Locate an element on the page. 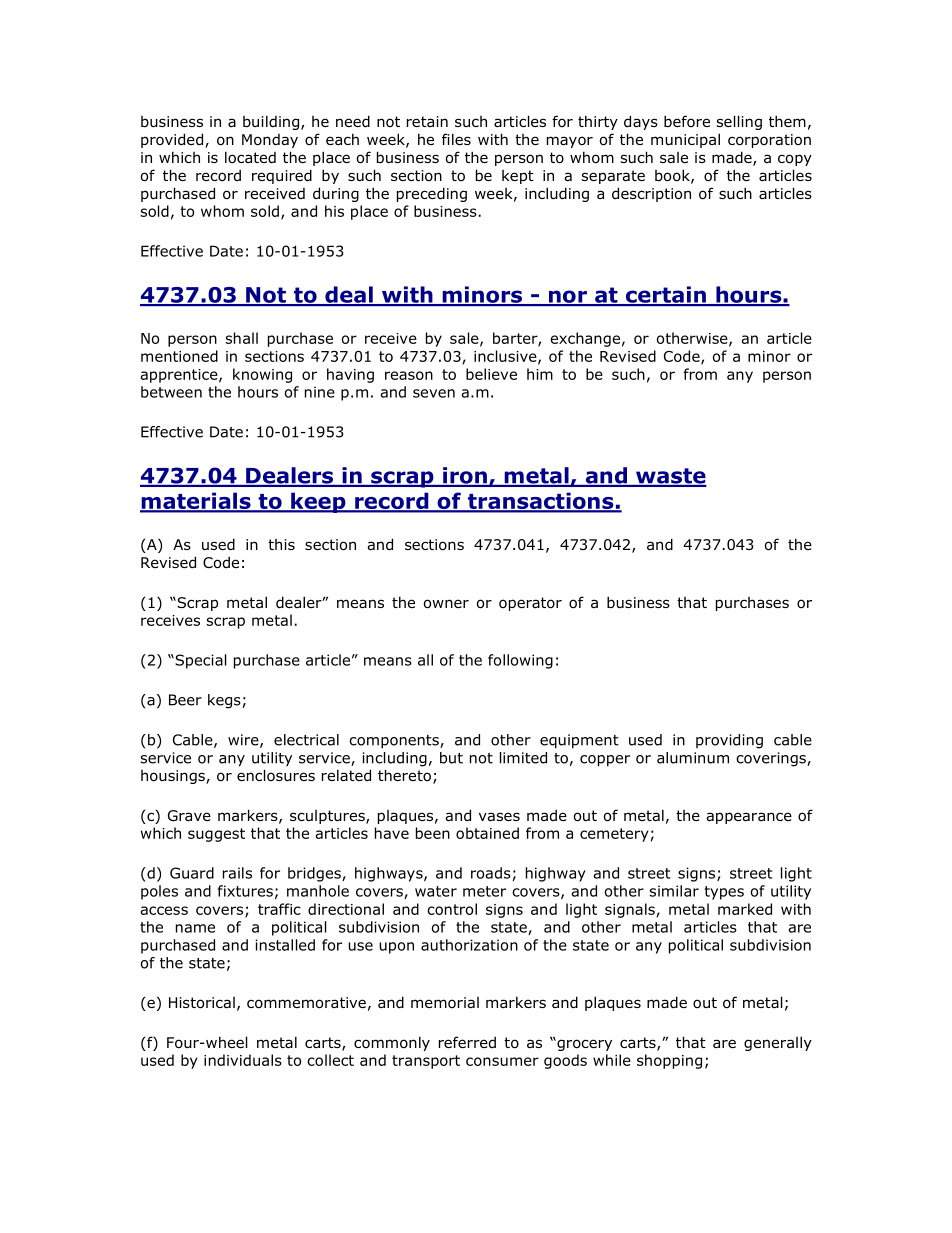  located is located at coordinates (250, 157).
